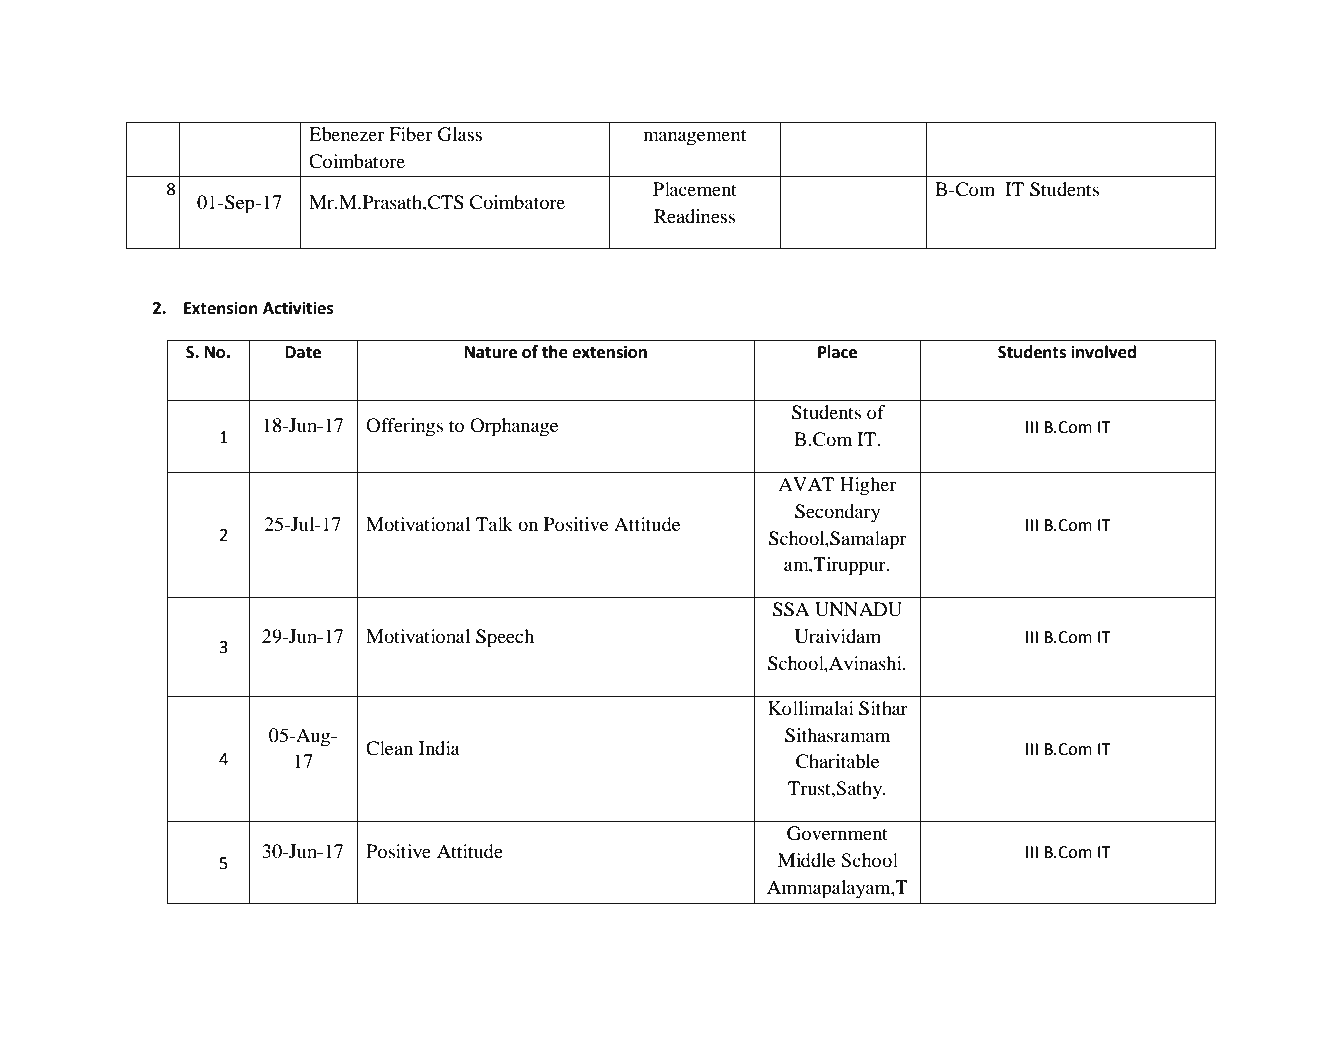 This page has width=1342, height=1037. Describe the element at coordinates (837, 513) in the page. I see `Secondary` at that location.
